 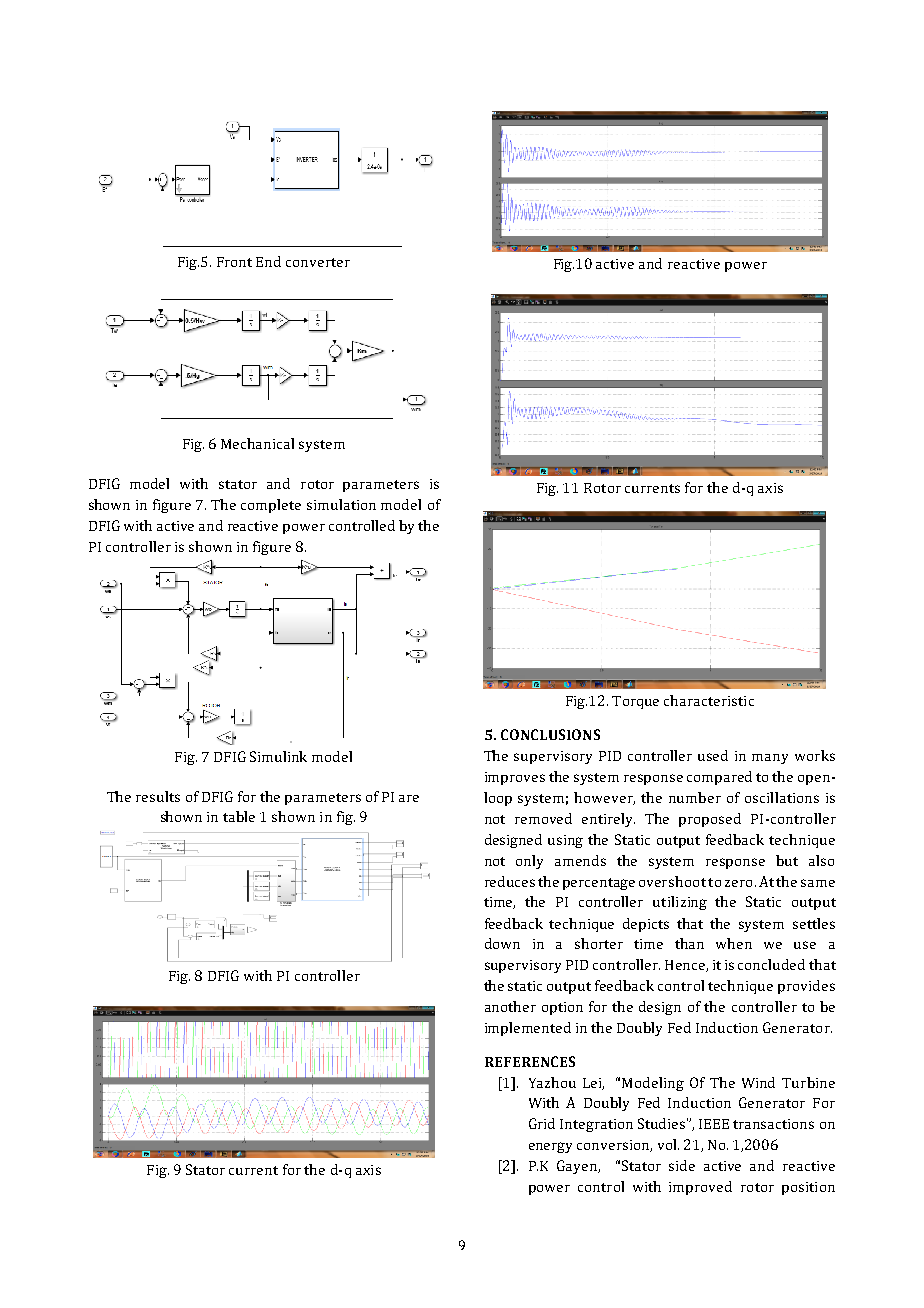 I want to click on reduces, so click(x=510, y=881).
